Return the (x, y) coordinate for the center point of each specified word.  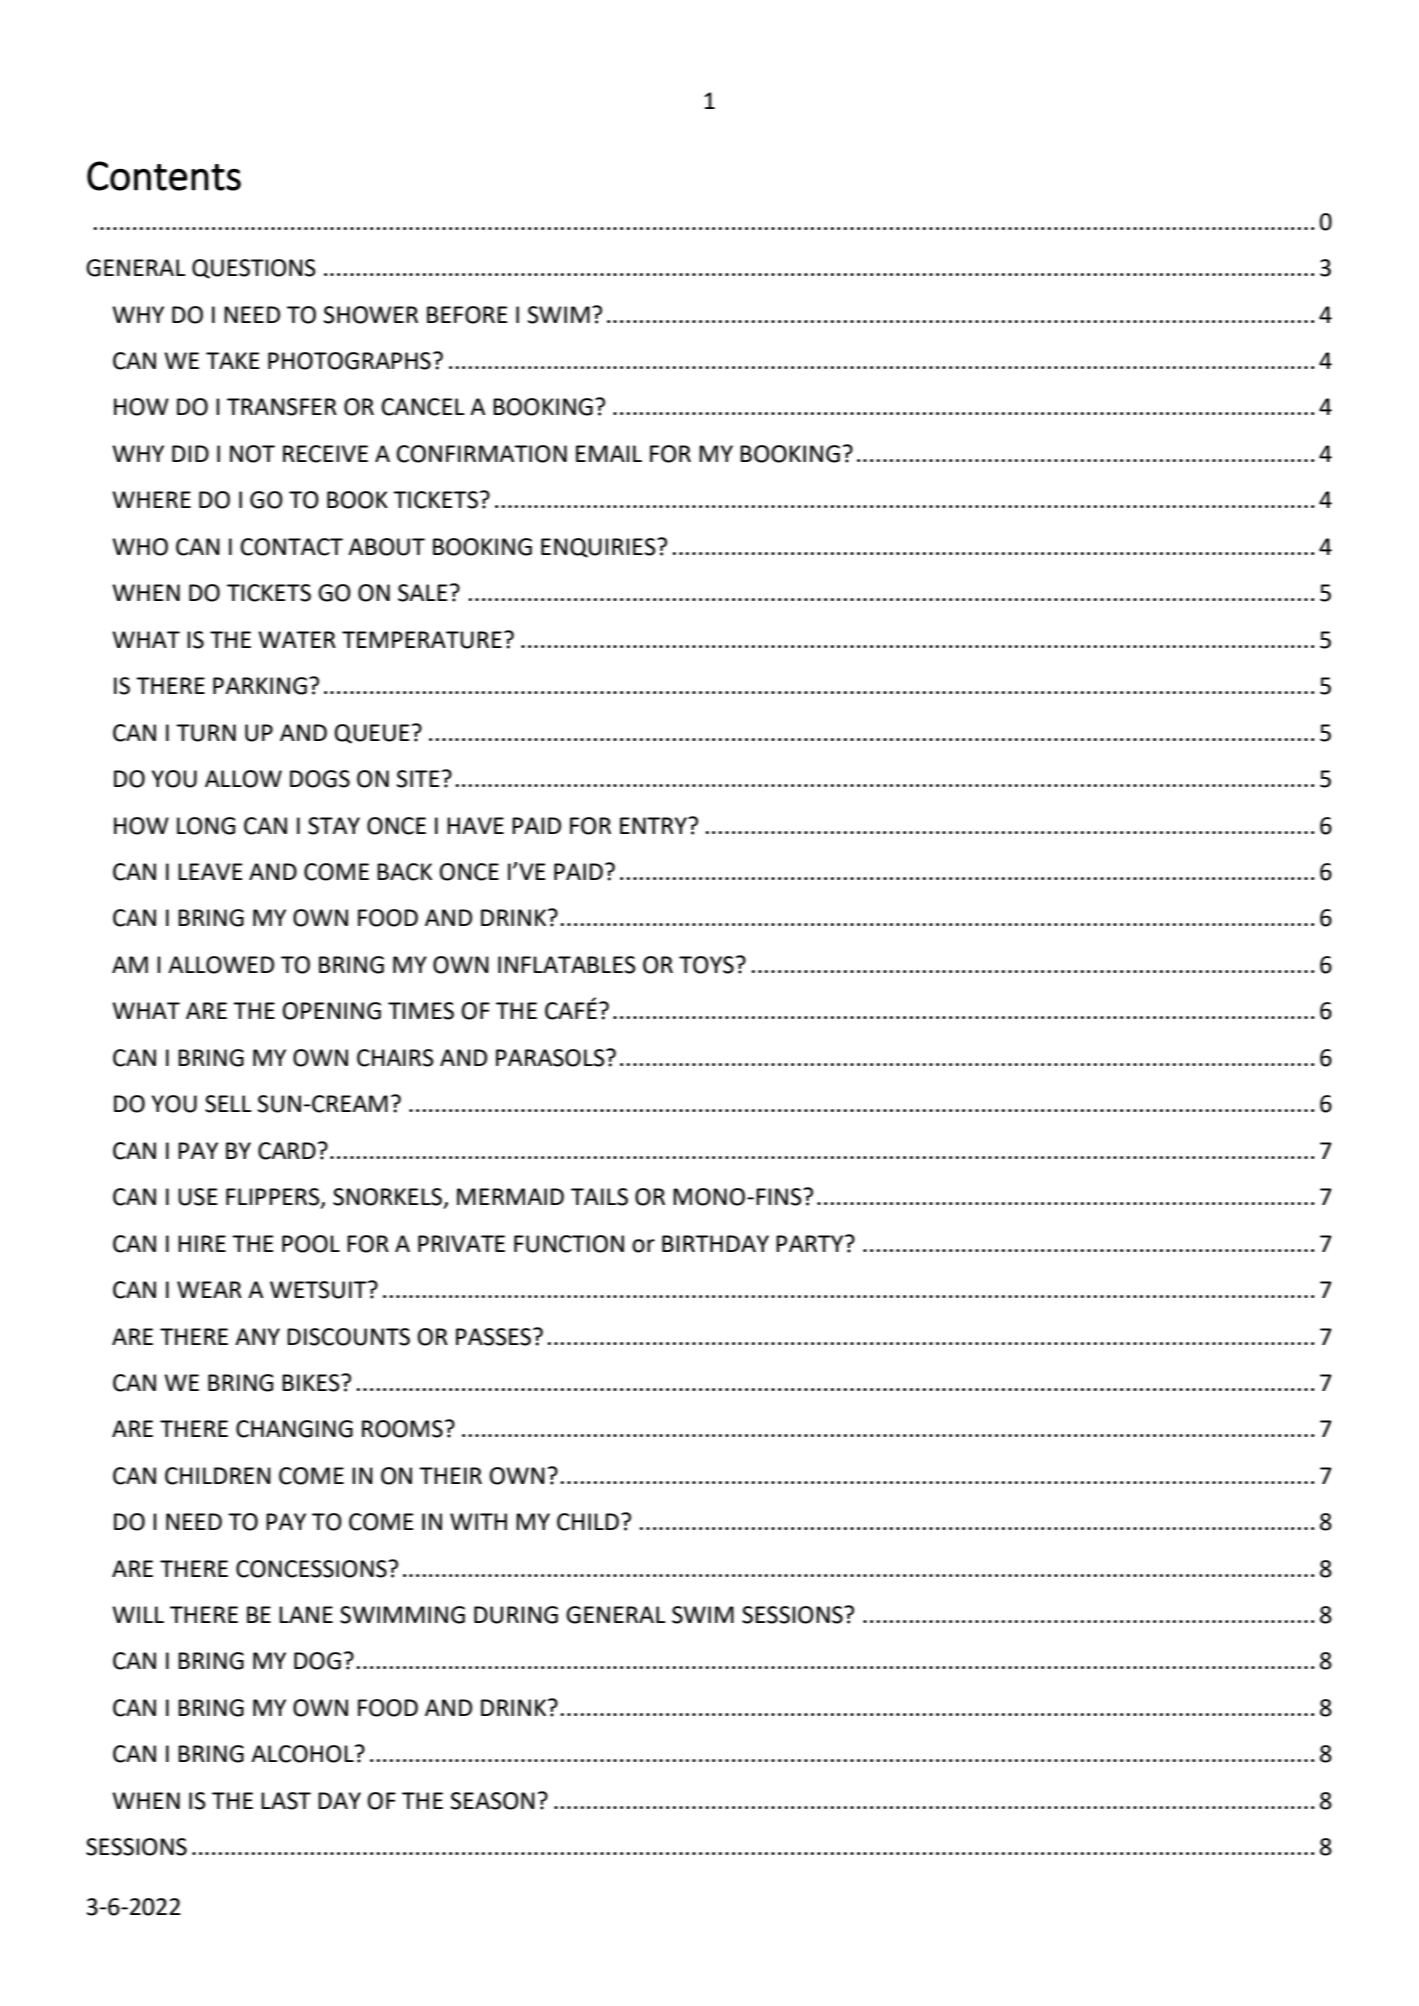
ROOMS (402, 1429)
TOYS (706, 965)
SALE (422, 593)
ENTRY (654, 825)
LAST (286, 1801)
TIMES (421, 1011)
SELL (228, 1104)
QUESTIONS (254, 269)
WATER (297, 639)
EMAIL (609, 453)
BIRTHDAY (715, 1243)
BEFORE (467, 315)
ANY (257, 1336)
